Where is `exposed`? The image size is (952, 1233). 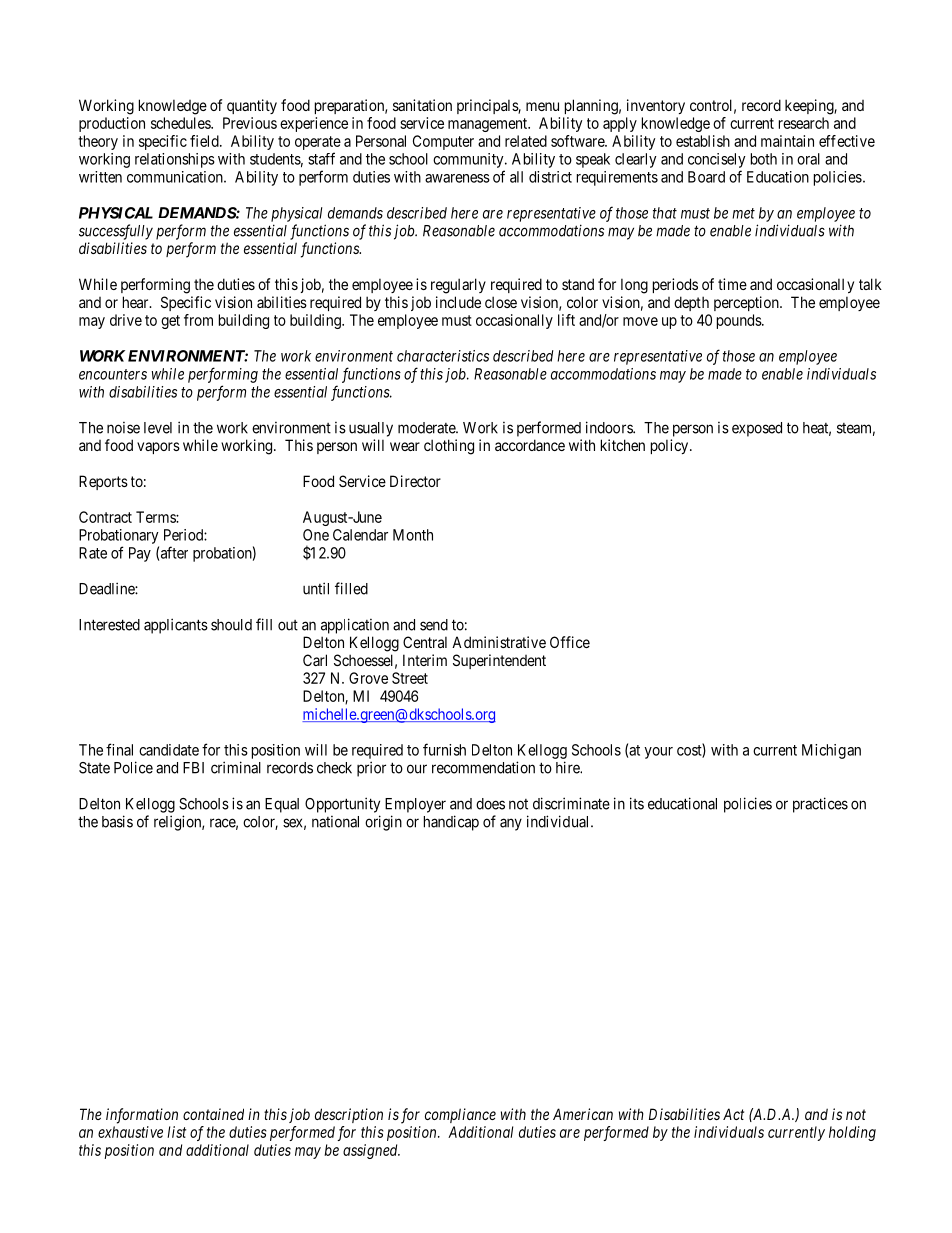
exposed is located at coordinates (757, 429).
